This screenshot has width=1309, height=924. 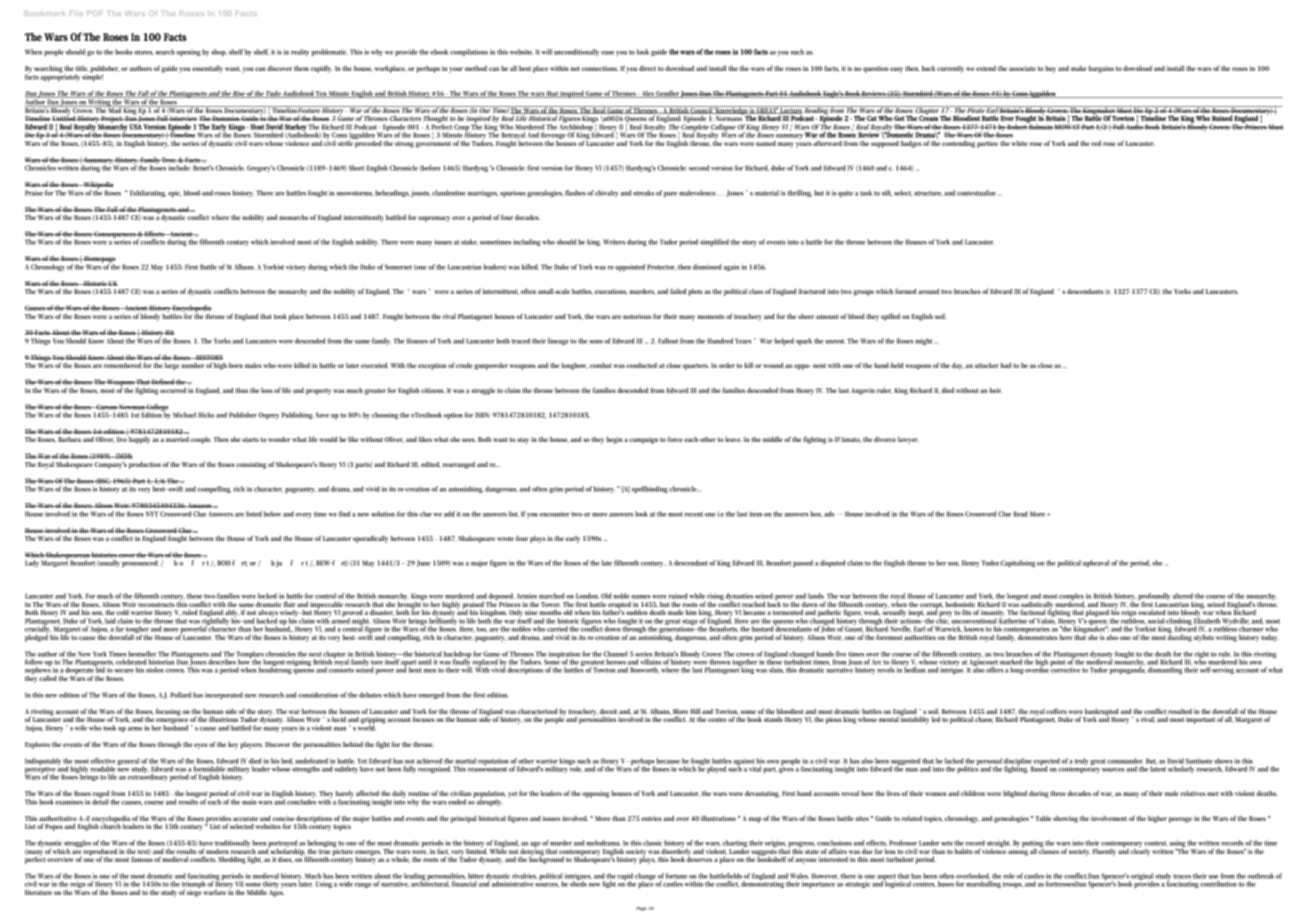 What do you see at coordinates (245, 818) in the screenshot?
I see `accurate` at bounding box center [245, 818].
